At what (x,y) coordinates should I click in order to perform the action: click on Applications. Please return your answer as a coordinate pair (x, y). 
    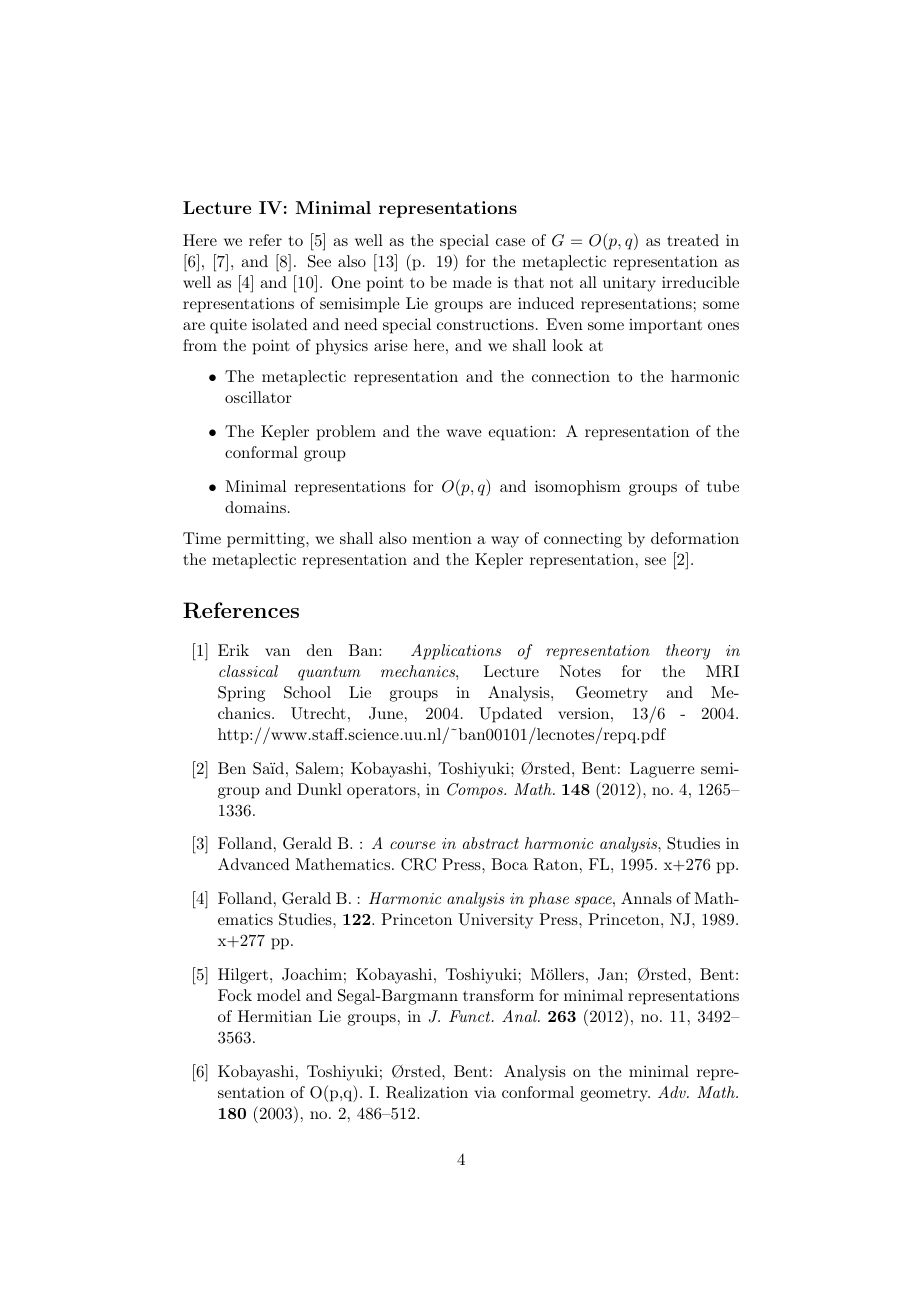
    Looking at the image, I should click on (456, 652).
